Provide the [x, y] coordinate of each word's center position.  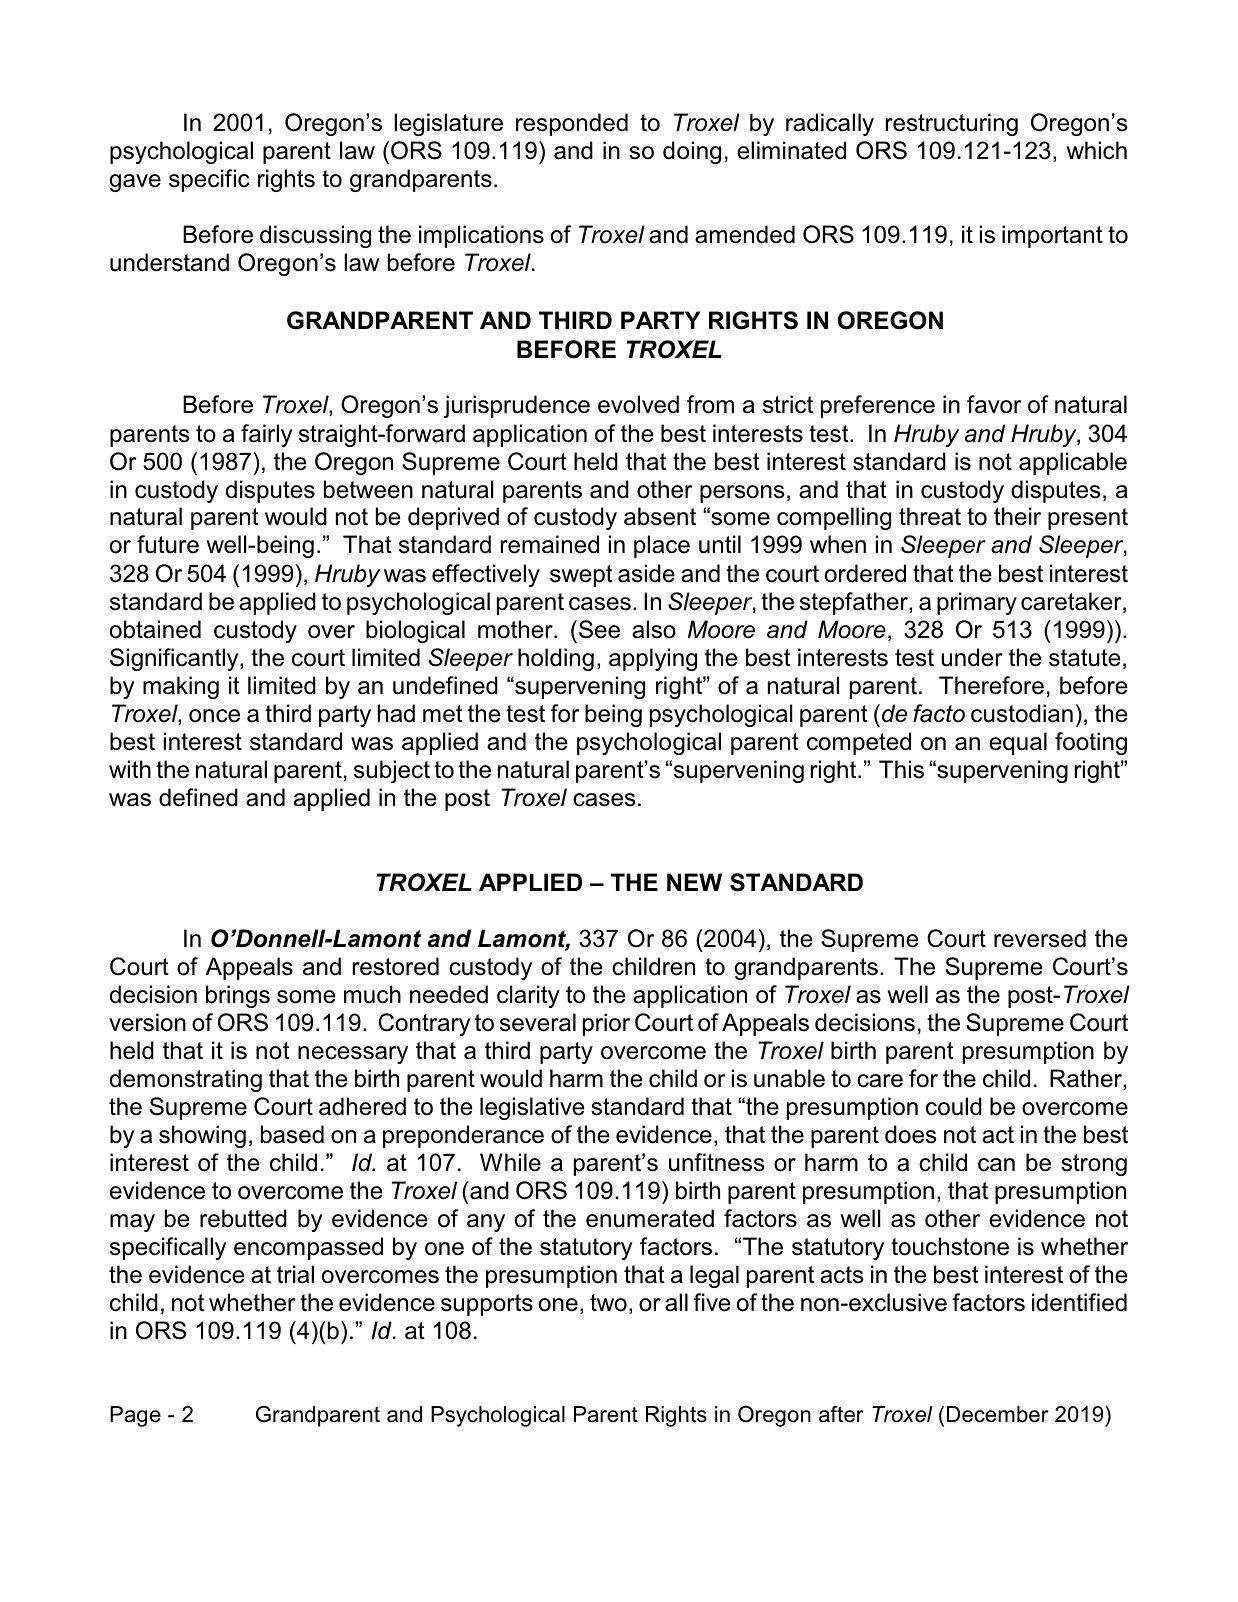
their [1017, 516]
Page [135, 1416]
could [954, 1106]
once [214, 716]
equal [1018, 743]
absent [660, 516]
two [608, 1303]
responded [572, 124]
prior [606, 1024]
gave [135, 183]
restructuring [952, 124]
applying [653, 659]
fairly [266, 435]
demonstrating [186, 1080]
